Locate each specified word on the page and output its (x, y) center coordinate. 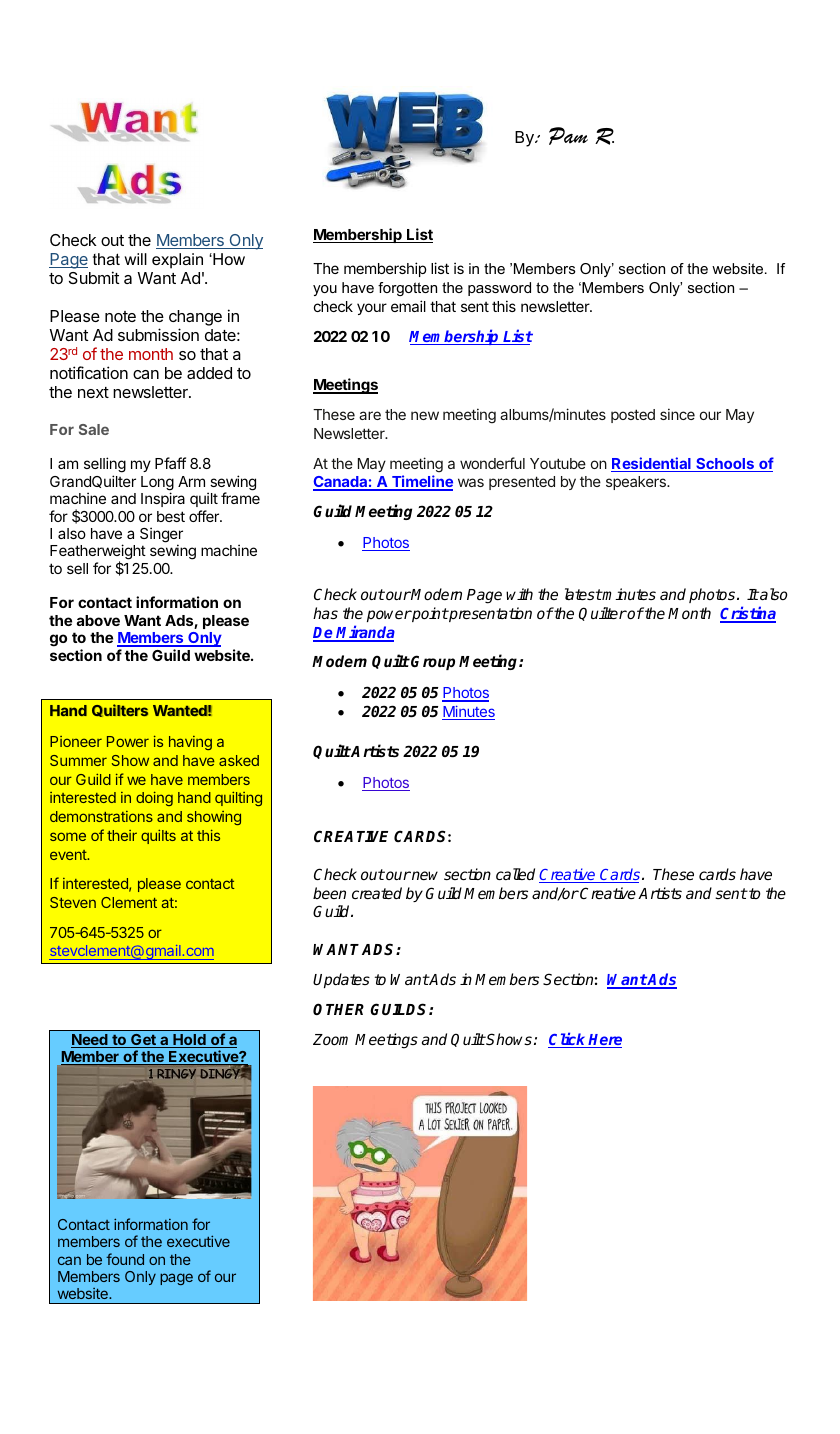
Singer (161, 536)
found (125, 1259)
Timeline (421, 482)
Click (568, 1040)
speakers (637, 483)
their (122, 835)
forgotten (407, 289)
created (377, 893)
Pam (568, 136)
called (515, 874)
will (135, 259)
